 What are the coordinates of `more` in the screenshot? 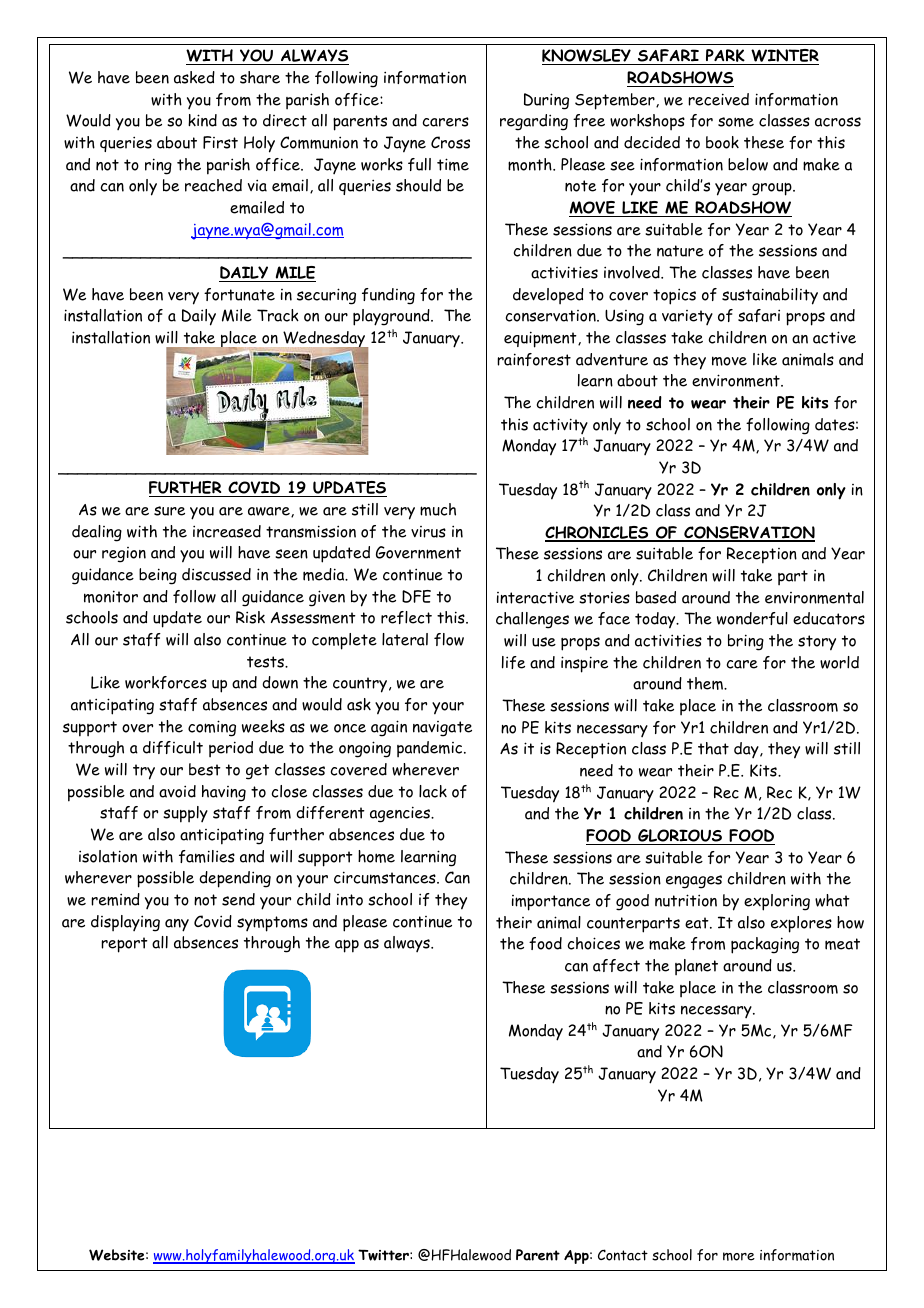 It's located at (739, 1256).
